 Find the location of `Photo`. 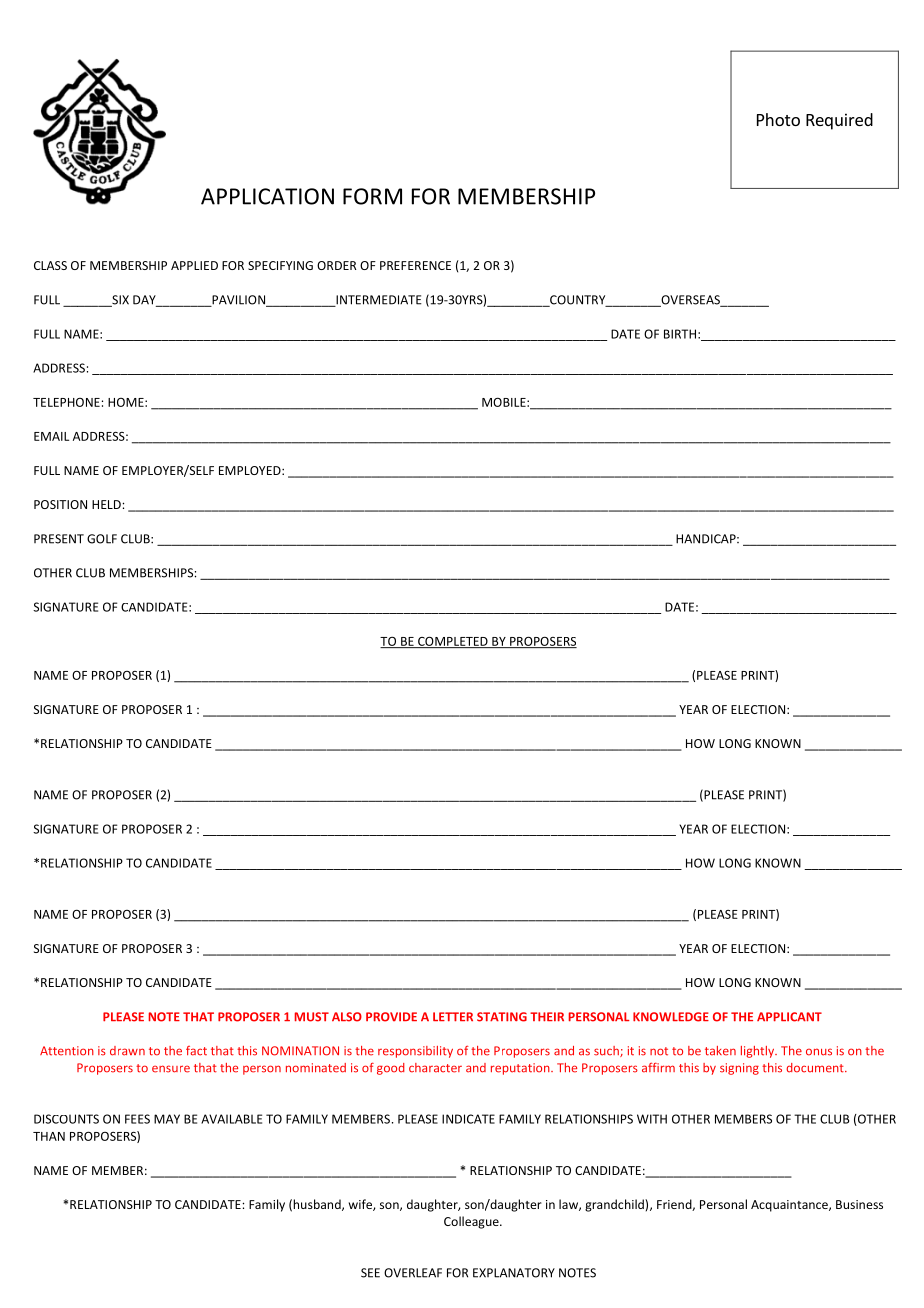

Photo is located at coordinates (778, 119).
